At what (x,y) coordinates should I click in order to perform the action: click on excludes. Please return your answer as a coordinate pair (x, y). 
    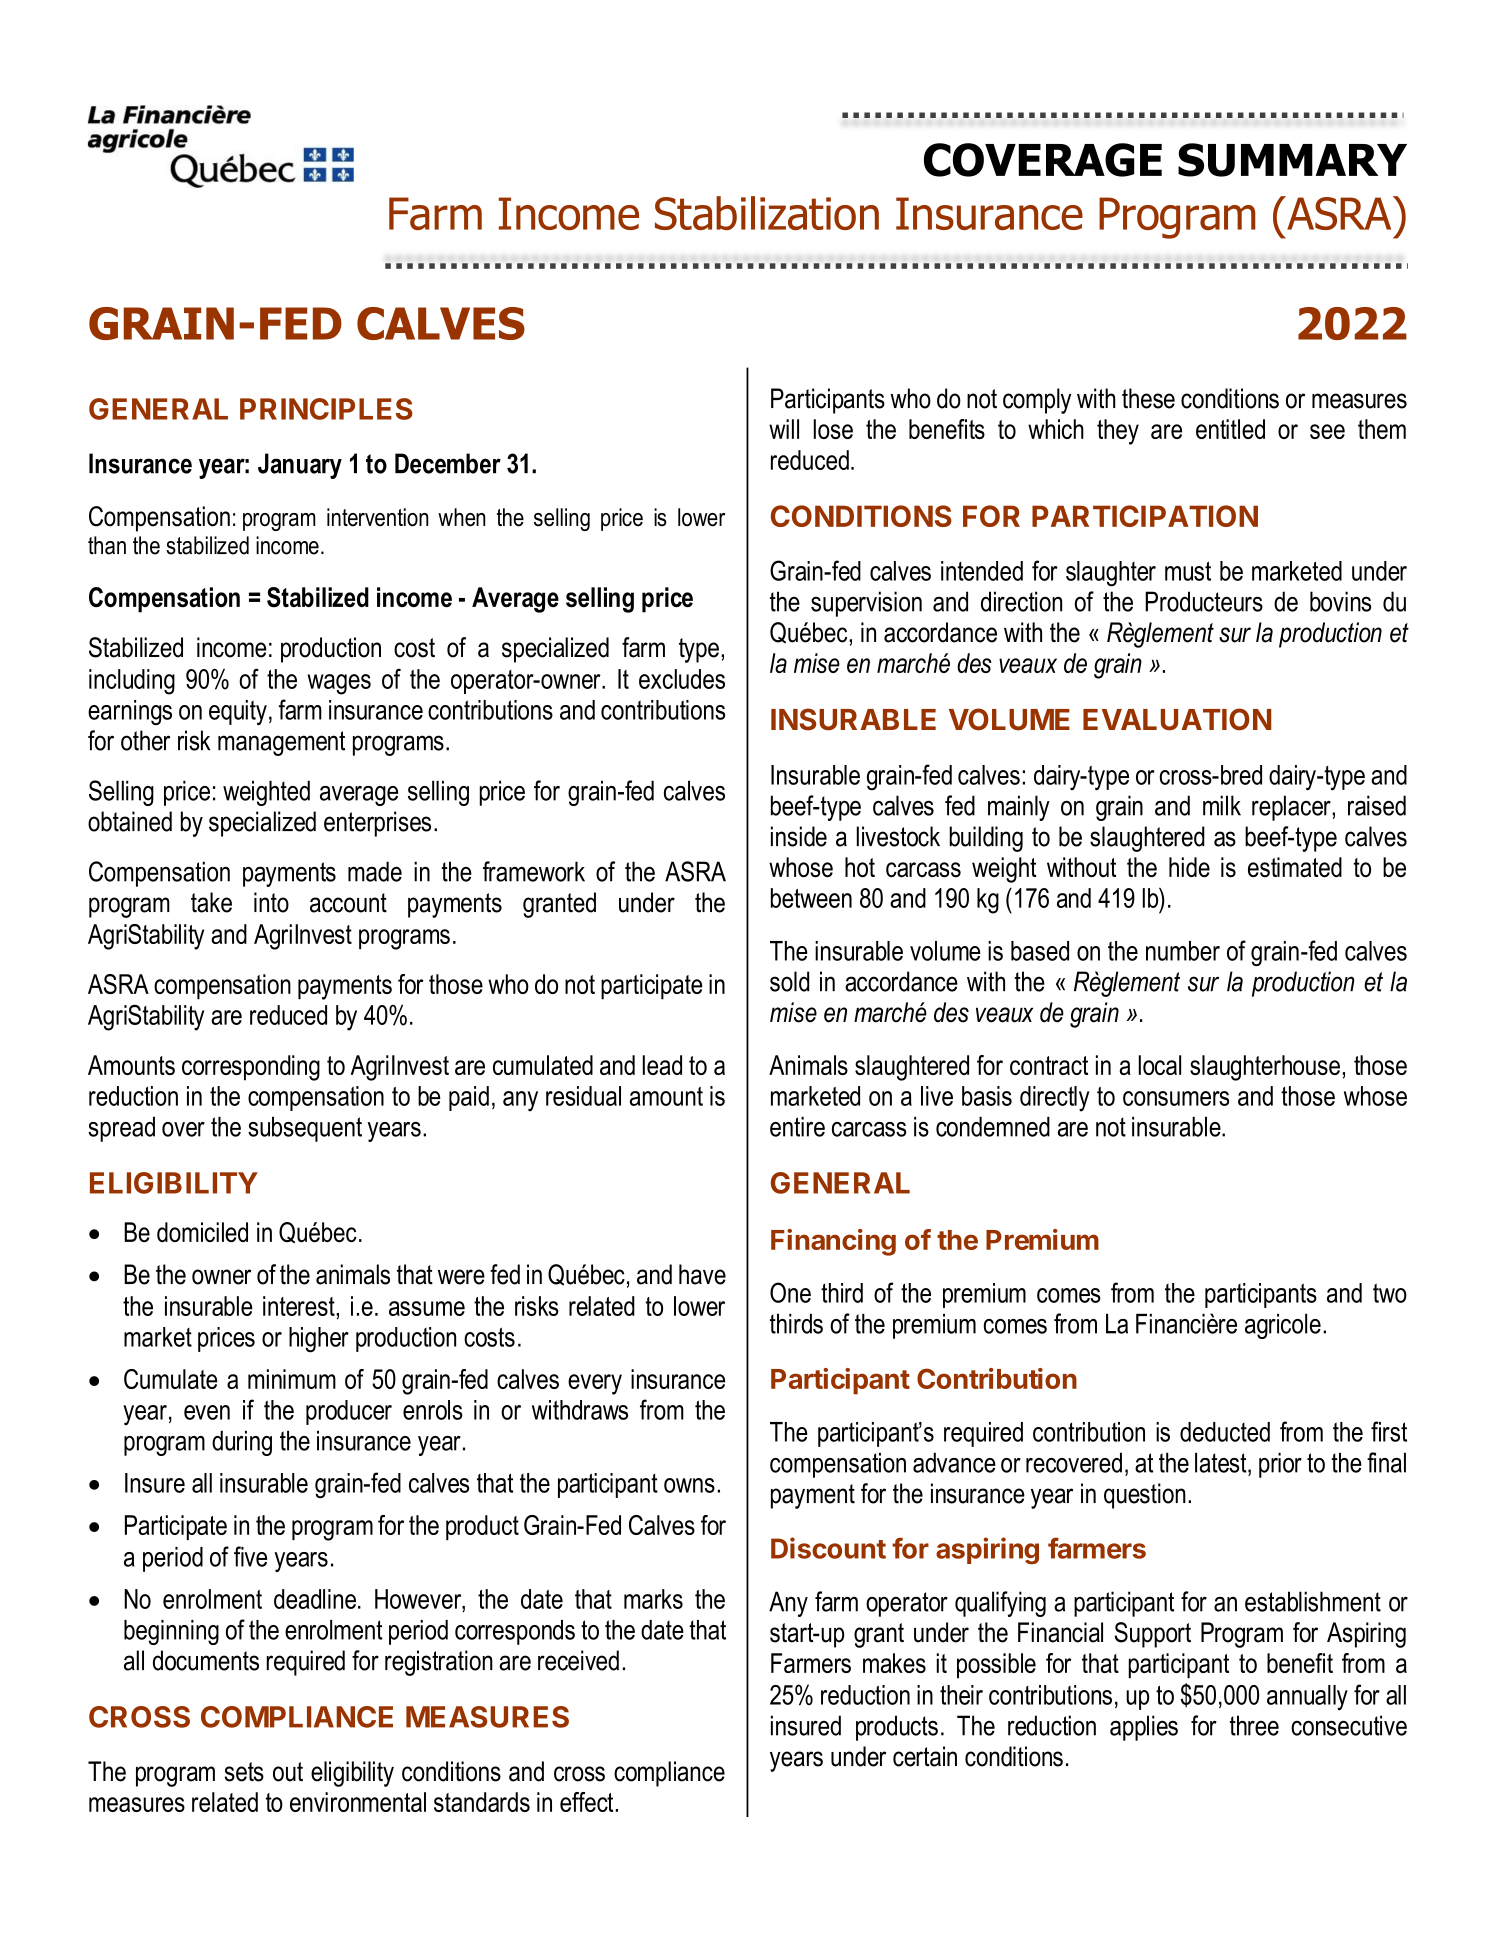
    Looking at the image, I should click on (682, 679).
